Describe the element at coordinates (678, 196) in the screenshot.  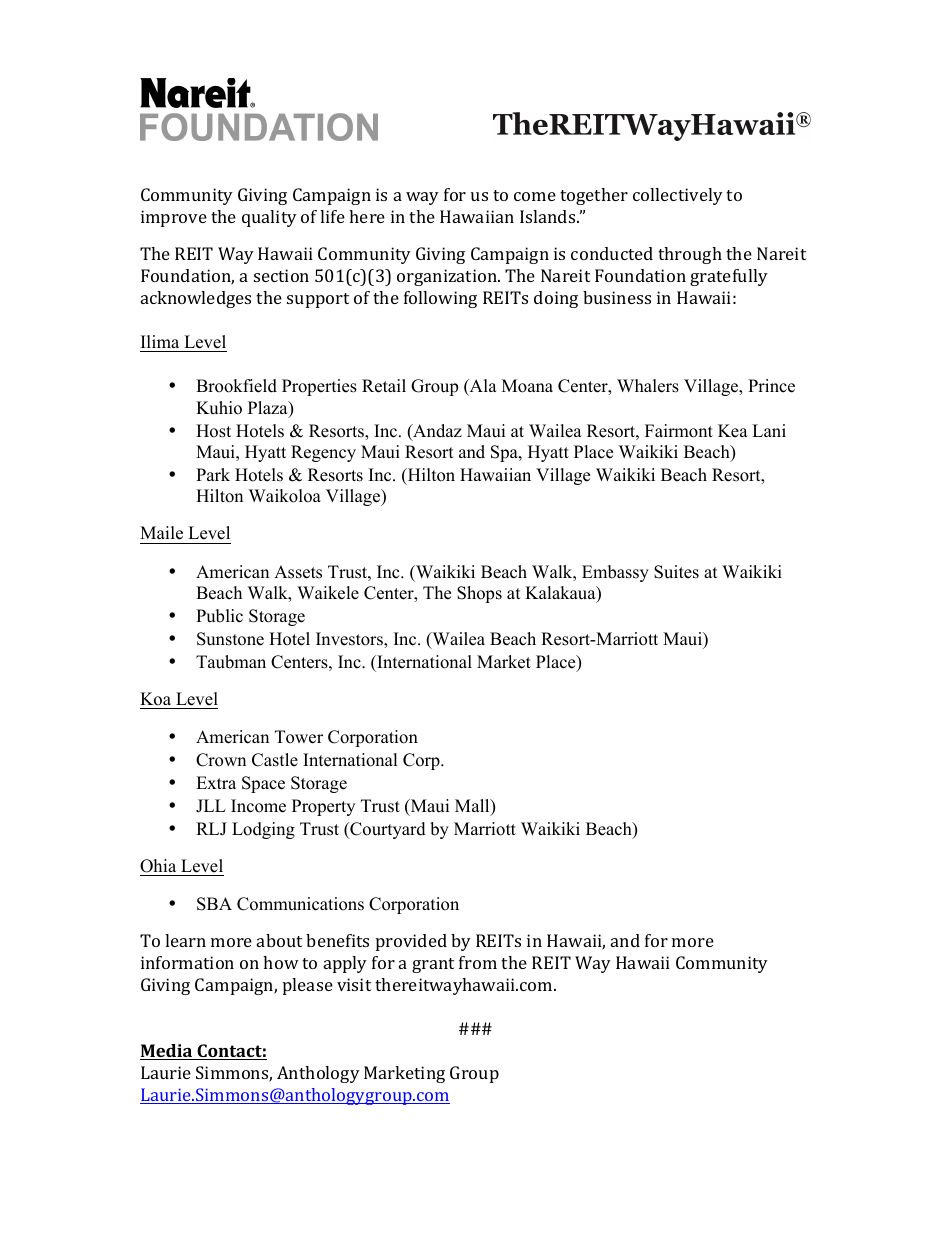
I see `collectively` at that location.
